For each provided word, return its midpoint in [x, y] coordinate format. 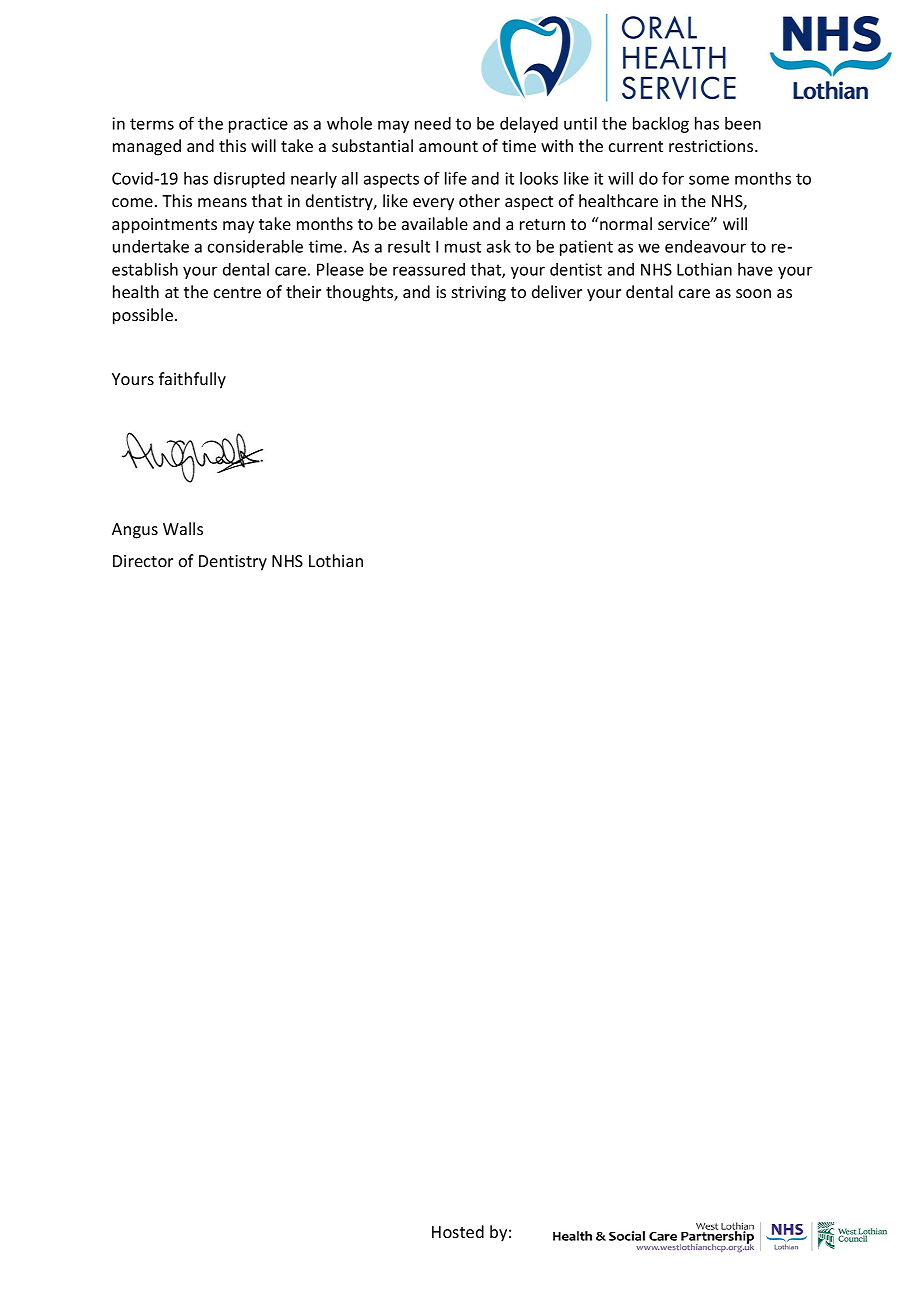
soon [753, 293]
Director [143, 561]
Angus [135, 531]
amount [448, 146]
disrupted [249, 180]
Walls [183, 528]
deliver [557, 291]
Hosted [458, 1231]
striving [479, 294]
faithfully [192, 380]
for [673, 178]
